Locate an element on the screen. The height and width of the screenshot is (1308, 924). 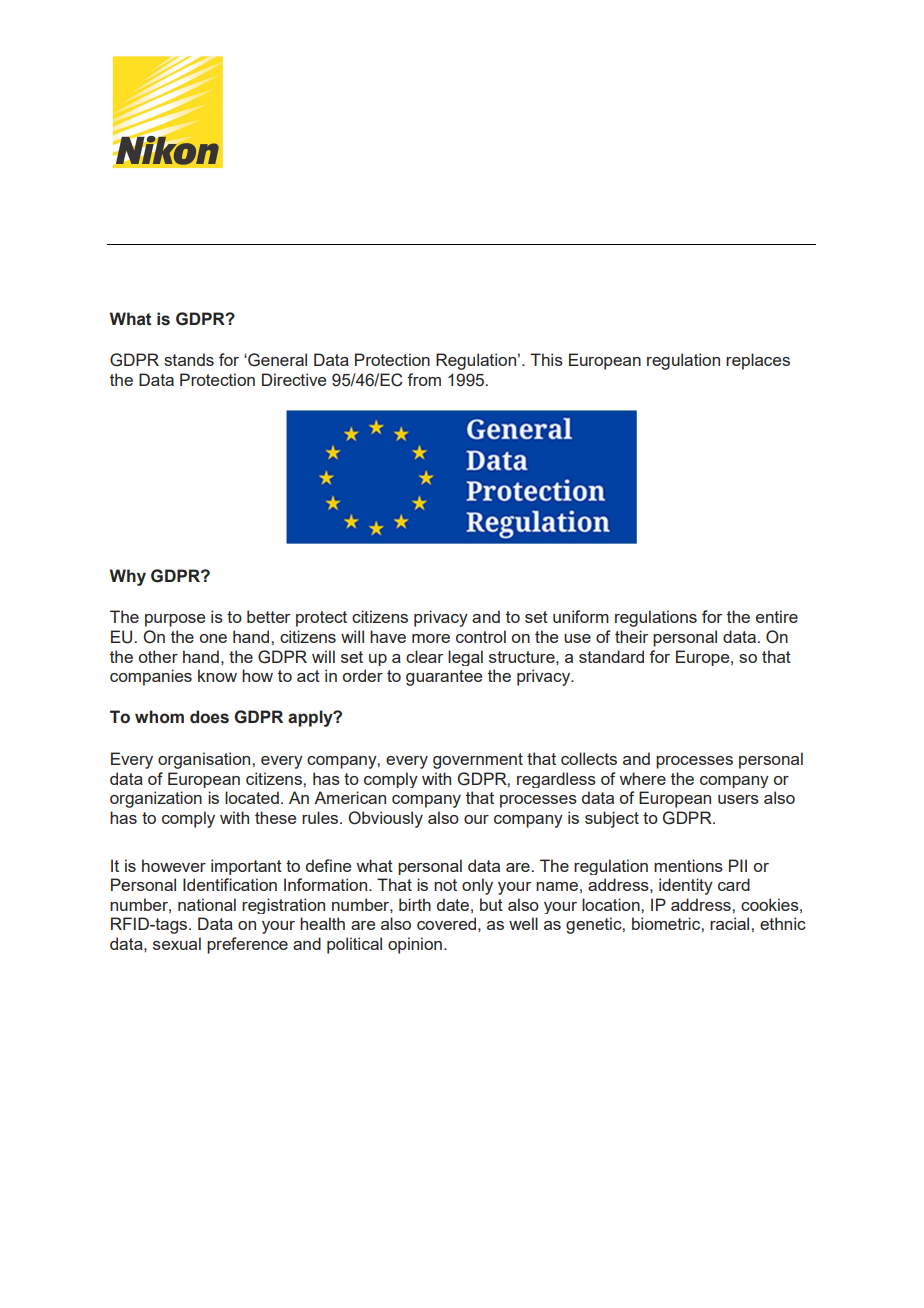
replaces is located at coordinates (758, 361).
